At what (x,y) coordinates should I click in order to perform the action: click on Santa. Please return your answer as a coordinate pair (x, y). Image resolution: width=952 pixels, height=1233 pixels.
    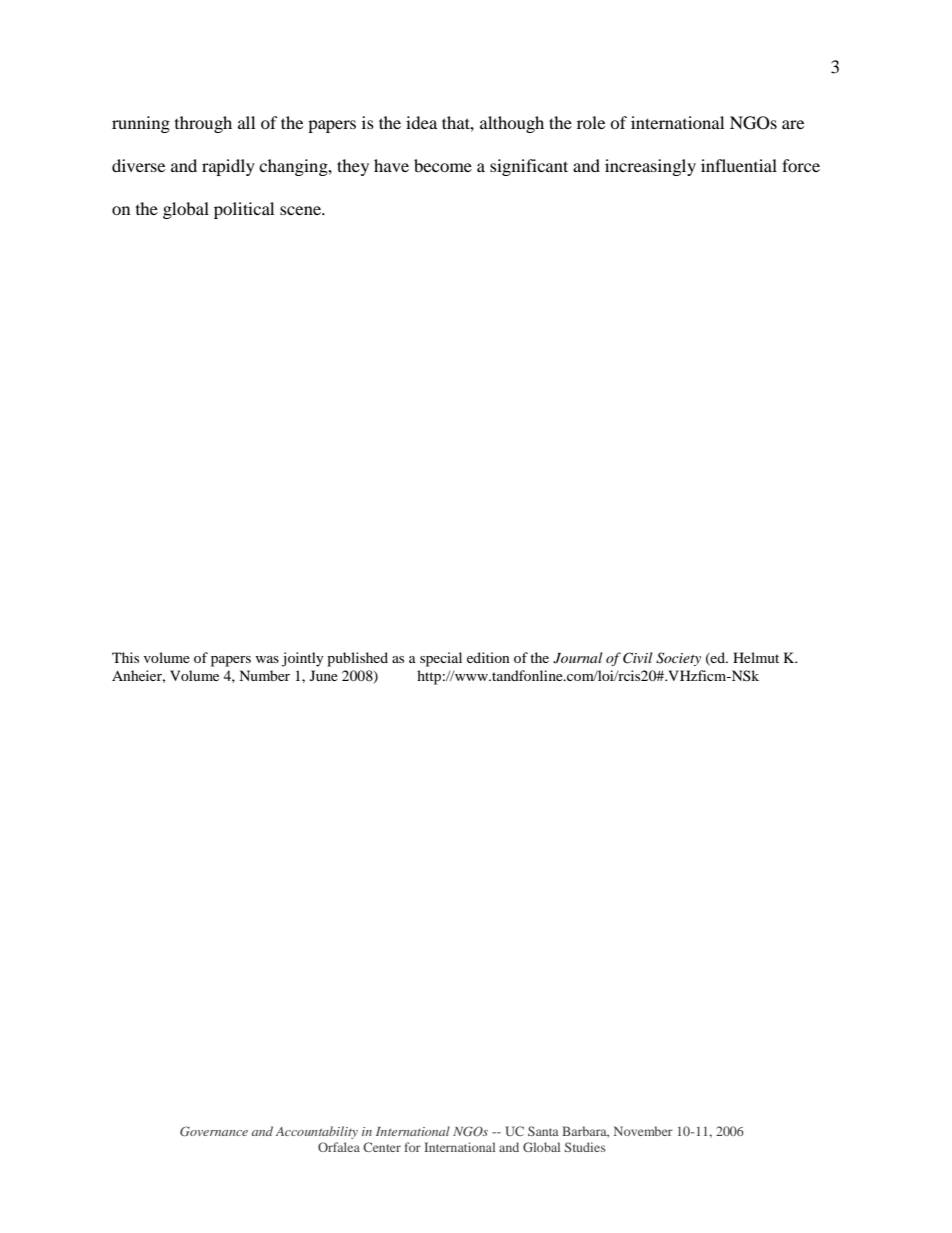
    Looking at the image, I should click on (543, 1131).
